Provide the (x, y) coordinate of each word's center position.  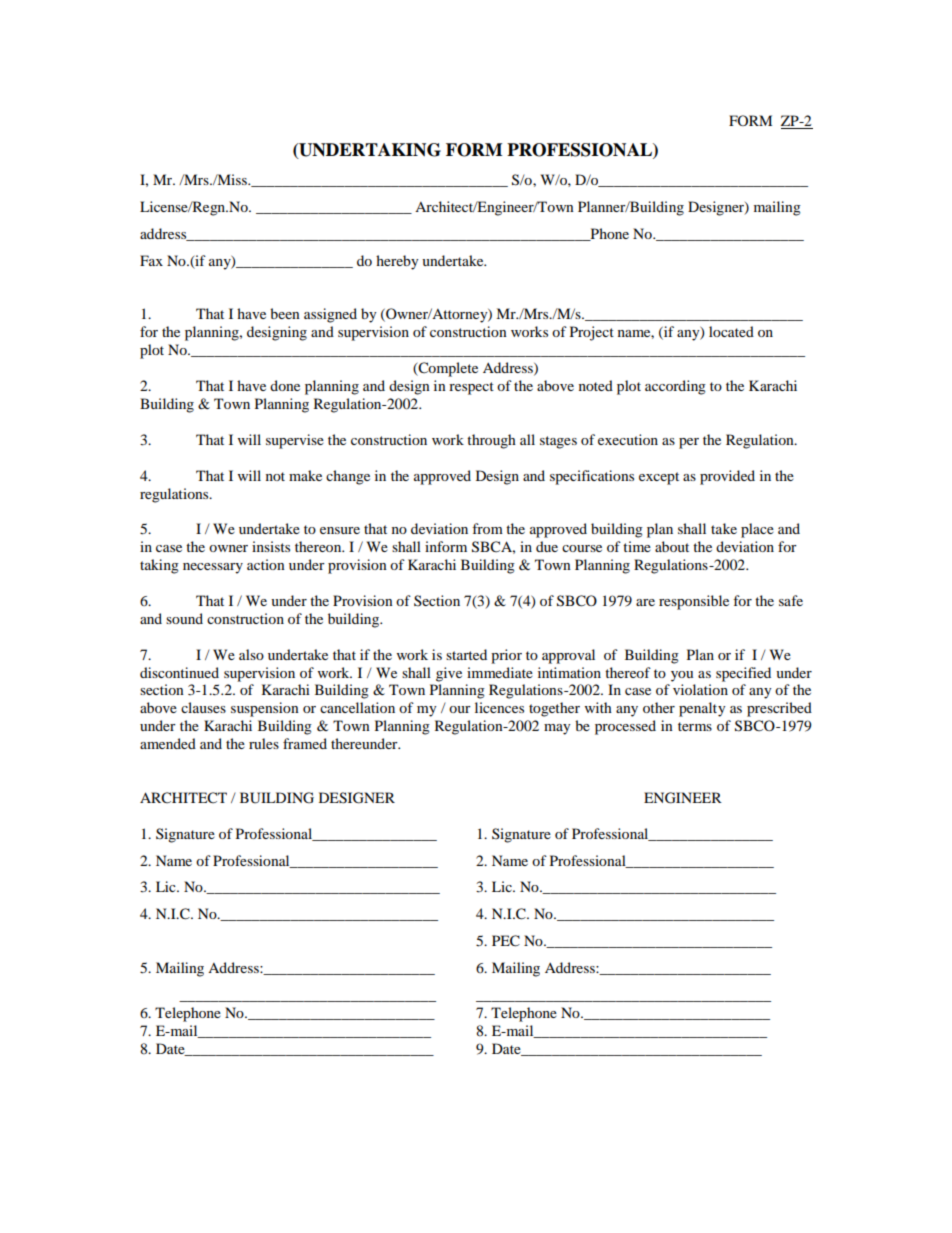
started (466, 654)
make (305, 475)
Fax (151, 260)
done (285, 385)
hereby (397, 262)
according (675, 387)
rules (264, 743)
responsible (694, 602)
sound (184, 618)
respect (471, 388)
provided (727, 477)
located (731, 331)
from (487, 528)
